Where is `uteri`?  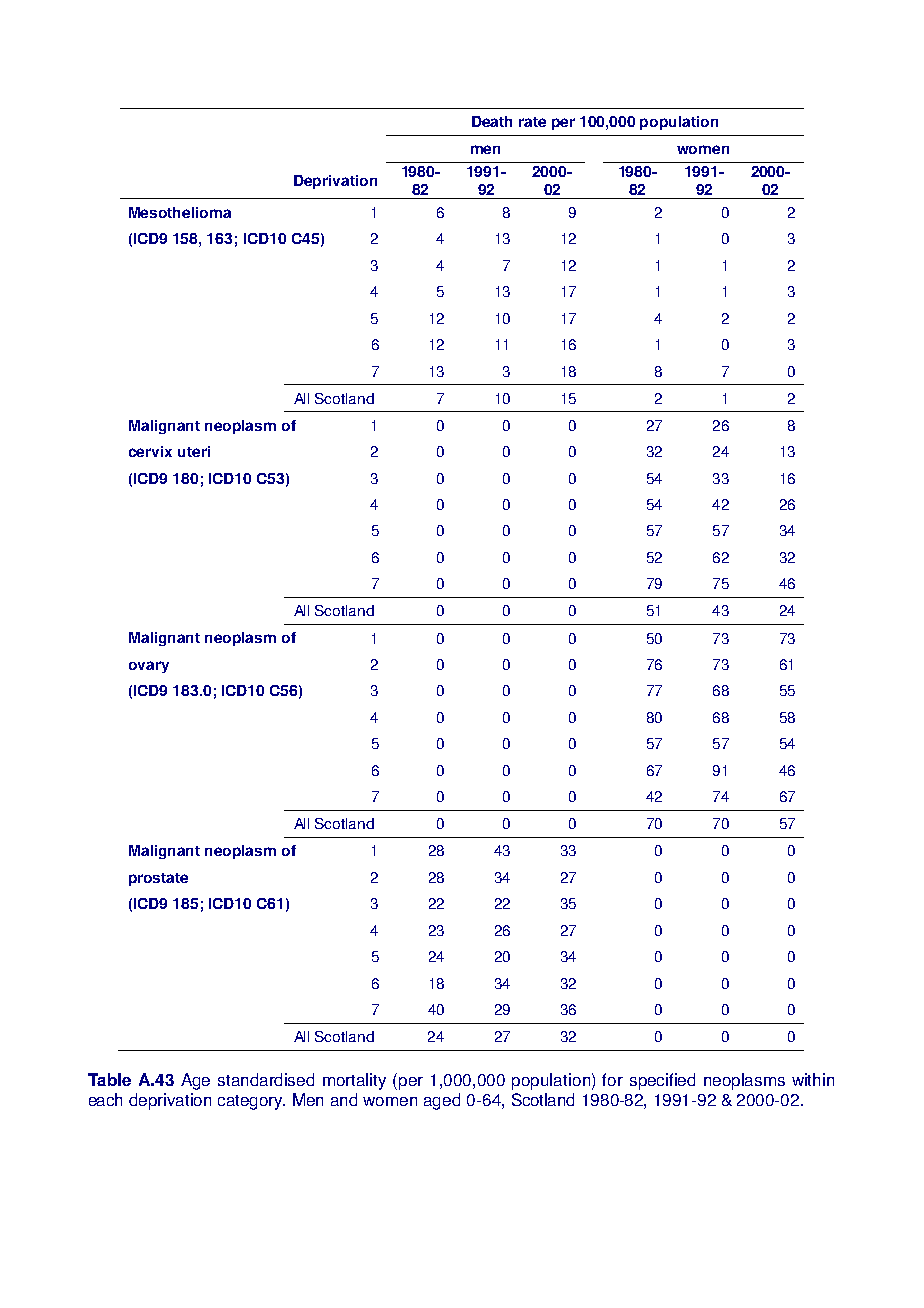
uteri is located at coordinates (194, 451).
